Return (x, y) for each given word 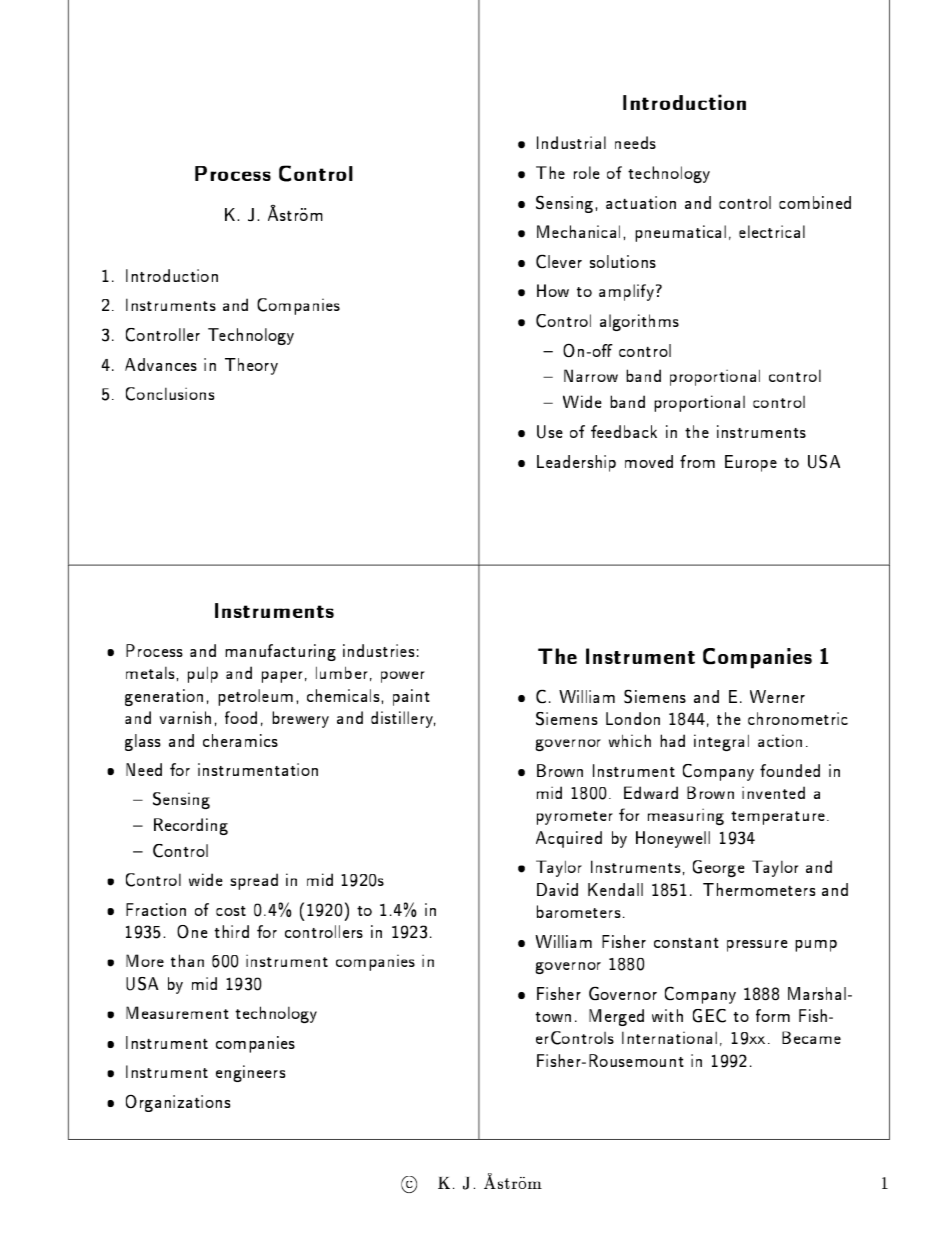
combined (815, 202)
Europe (751, 463)
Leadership (576, 463)
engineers (250, 1073)
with (667, 1015)
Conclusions (170, 394)
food (241, 717)
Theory (251, 366)
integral (721, 742)
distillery (403, 719)
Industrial (571, 142)
